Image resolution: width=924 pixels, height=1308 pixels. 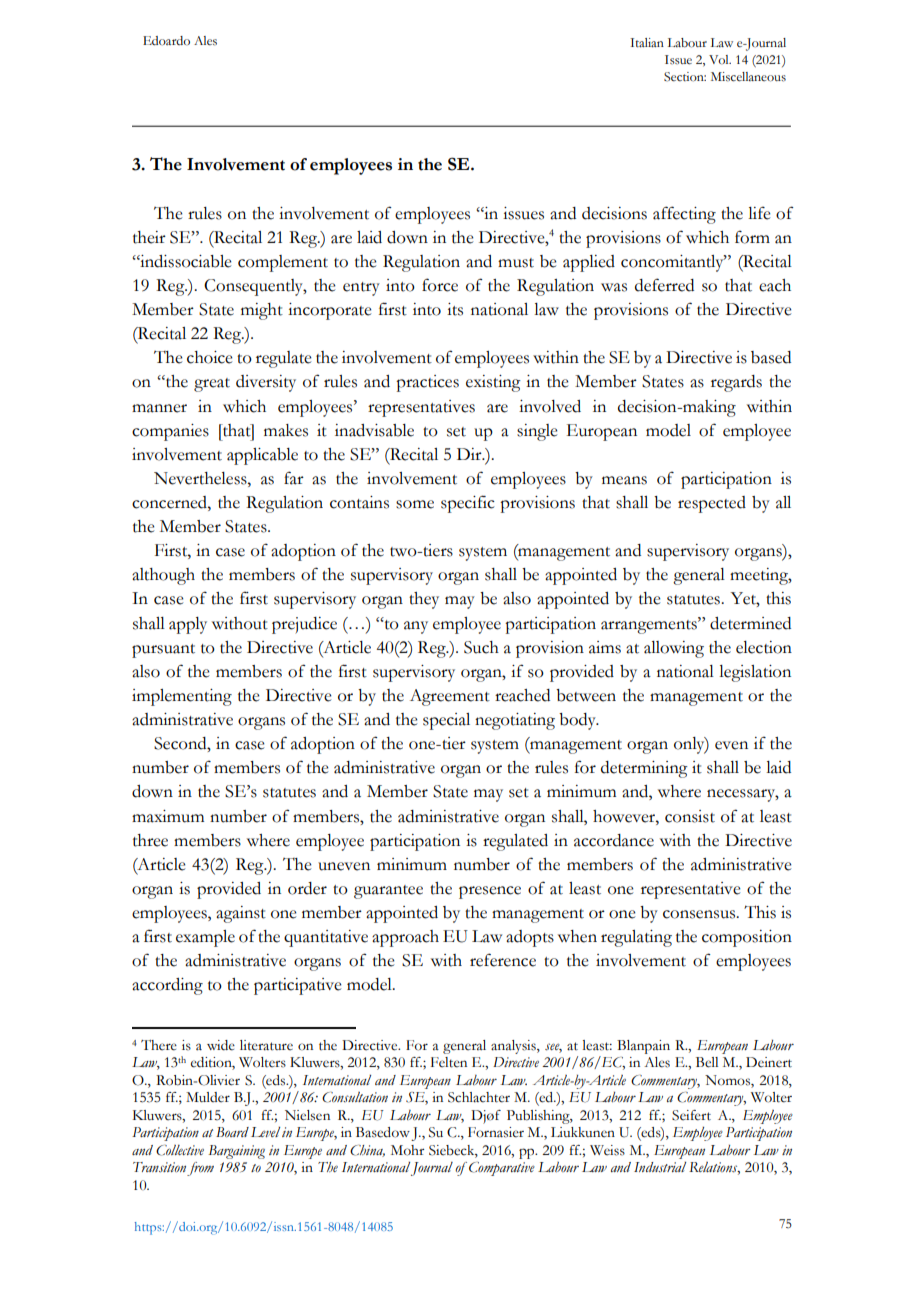 I want to click on consist, so click(x=690, y=816).
